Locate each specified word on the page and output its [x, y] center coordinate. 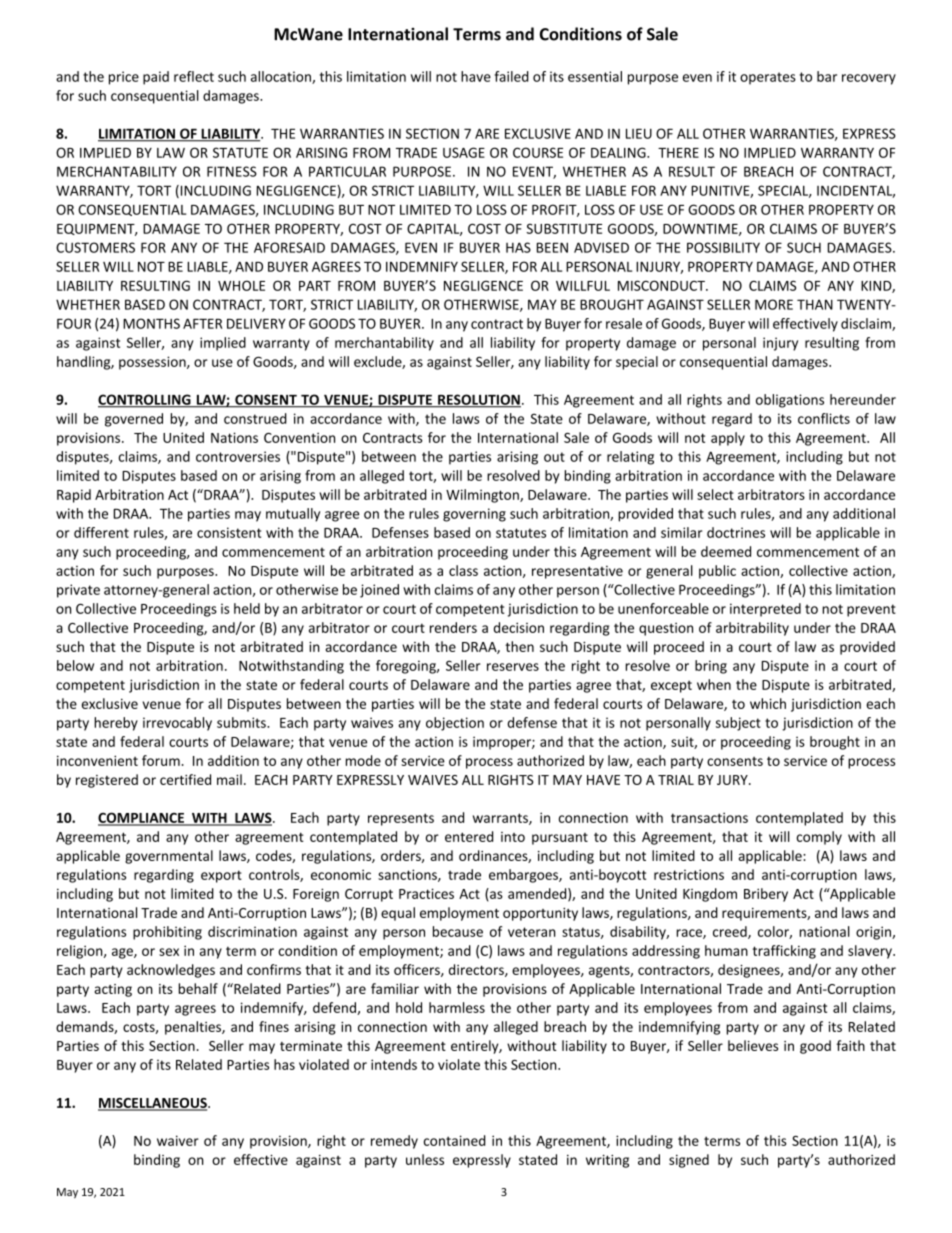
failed [511, 76]
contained [455, 1140]
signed [689, 1161]
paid [156, 78]
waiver [178, 1140]
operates [768, 78]
